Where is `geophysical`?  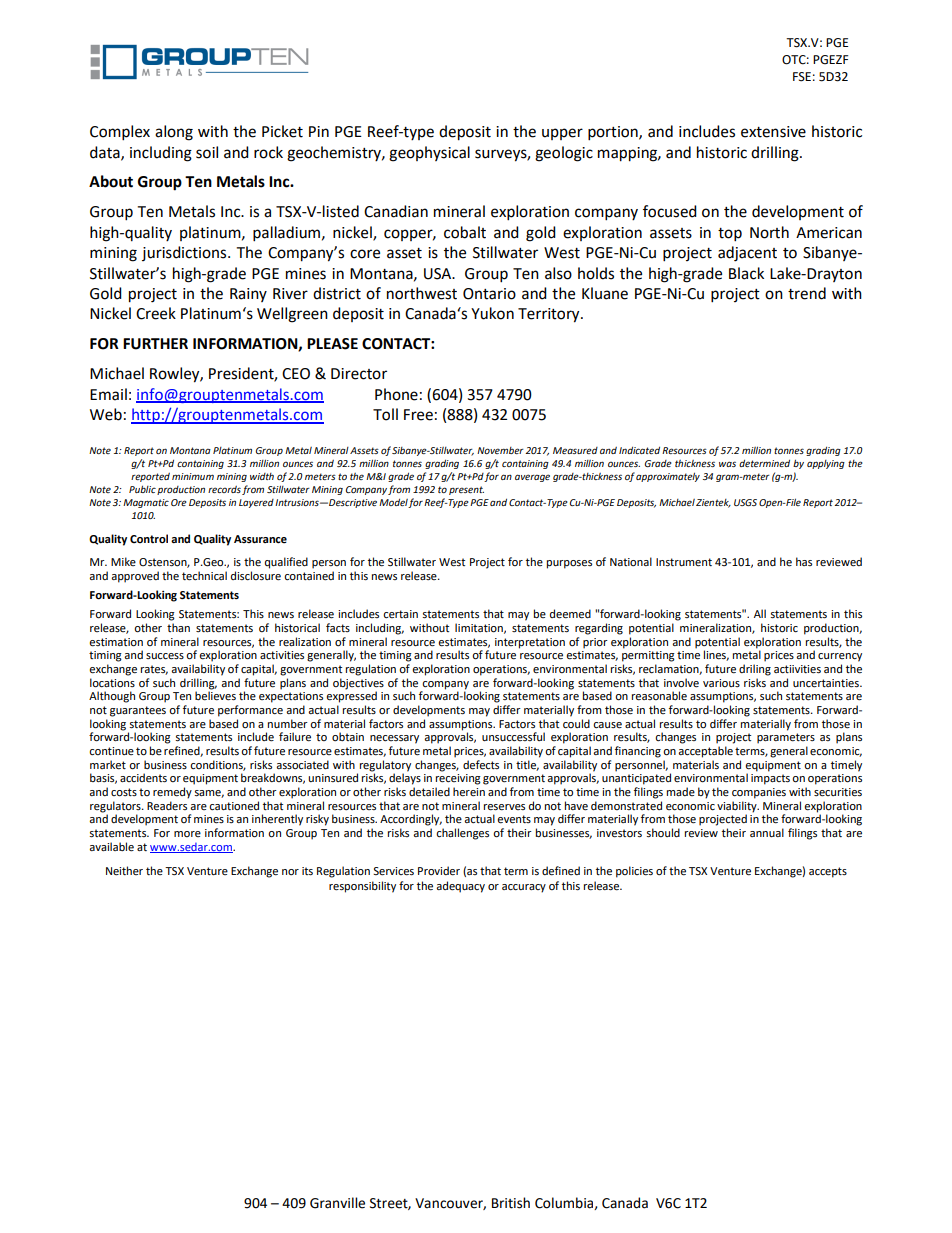
geophysical is located at coordinates (429, 154).
